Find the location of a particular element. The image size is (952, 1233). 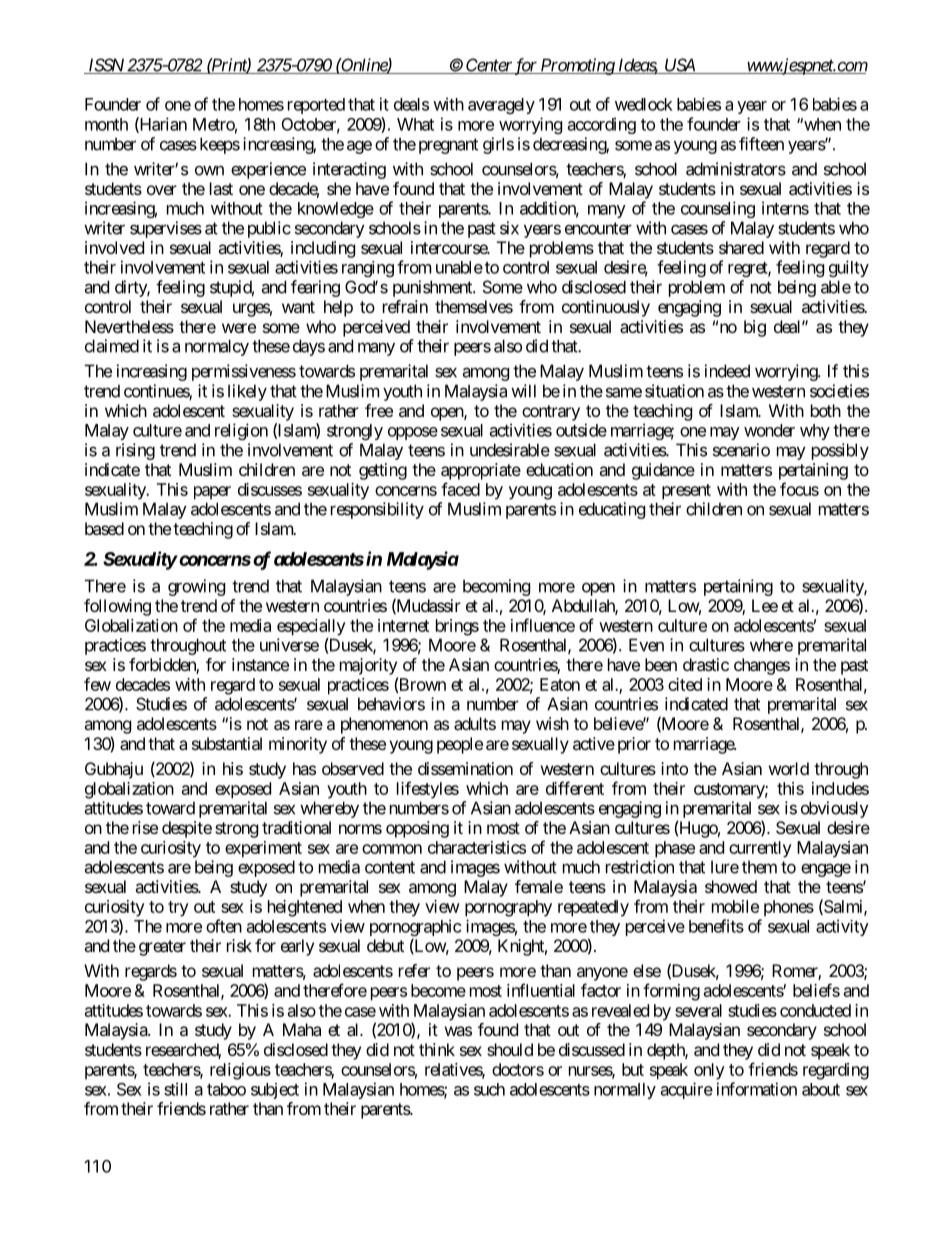

growing is located at coordinates (196, 587).
